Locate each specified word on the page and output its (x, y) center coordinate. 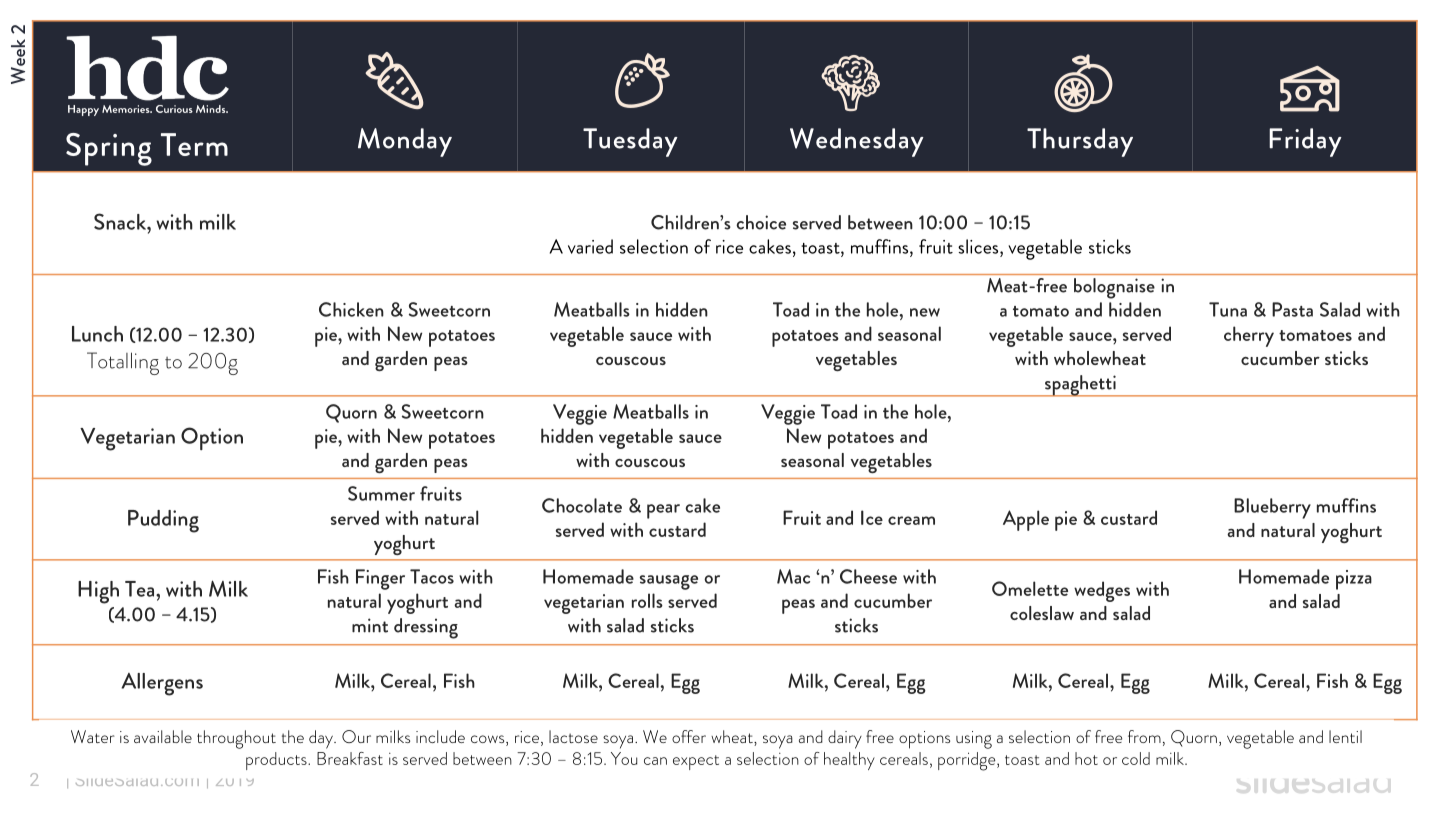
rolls (647, 600)
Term (194, 144)
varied (590, 246)
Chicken (351, 309)
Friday (1305, 142)
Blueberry (1272, 508)
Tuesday (630, 142)
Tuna (1228, 309)
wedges (1102, 591)
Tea (141, 589)
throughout (236, 739)
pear (663, 511)
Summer (381, 493)
